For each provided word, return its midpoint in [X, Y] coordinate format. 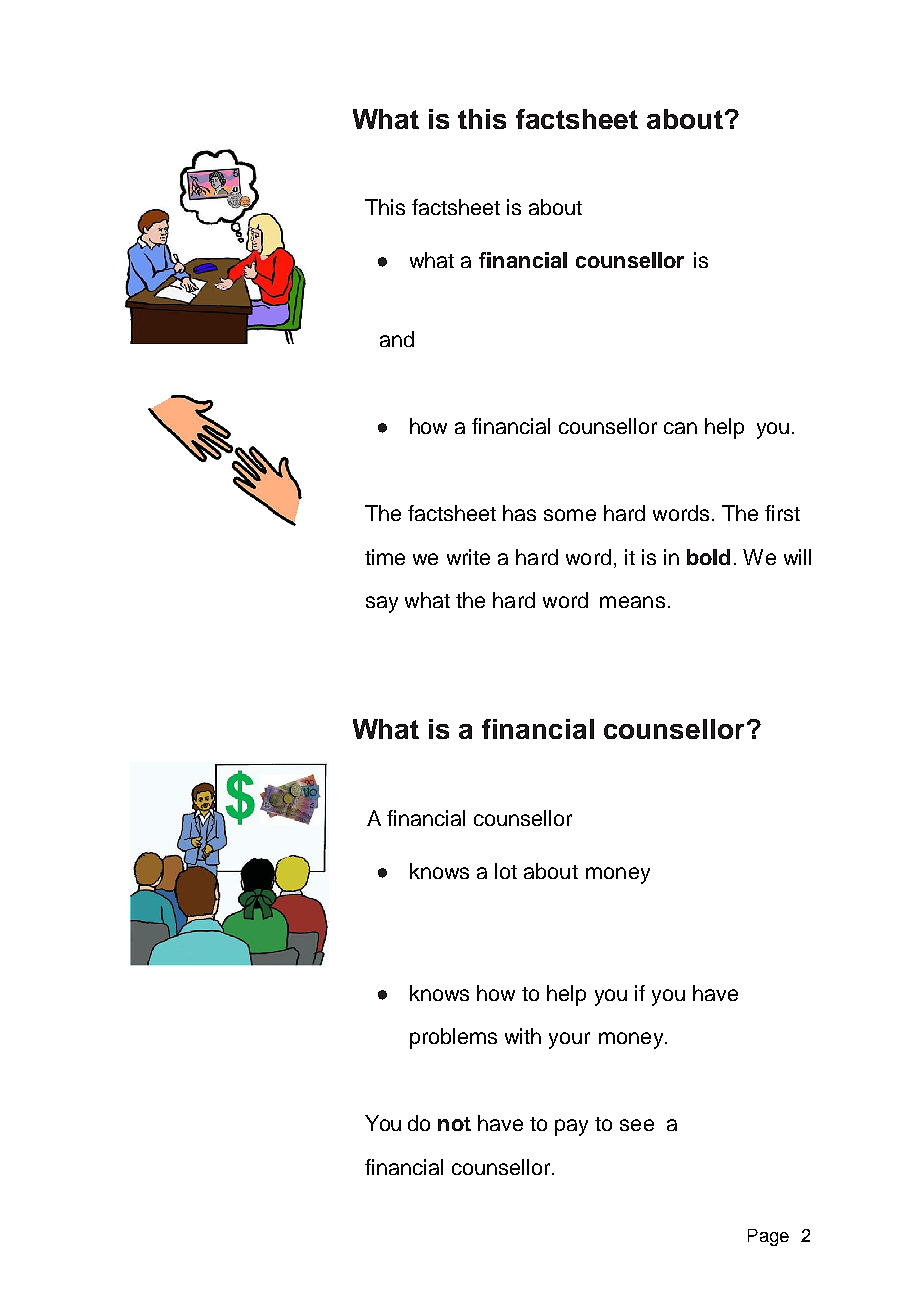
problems [453, 1038]
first [782, 513]
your [569, 1040]
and [397, 339]
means [632, 602]
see [637, 1125]
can [680, 428]
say [382, 604]
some [570, 515]
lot [506, 871]
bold [708, 557]
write [468, 557]
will [797, 557]
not [454, 1124]
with [523, 1036]
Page [768, 1237]
